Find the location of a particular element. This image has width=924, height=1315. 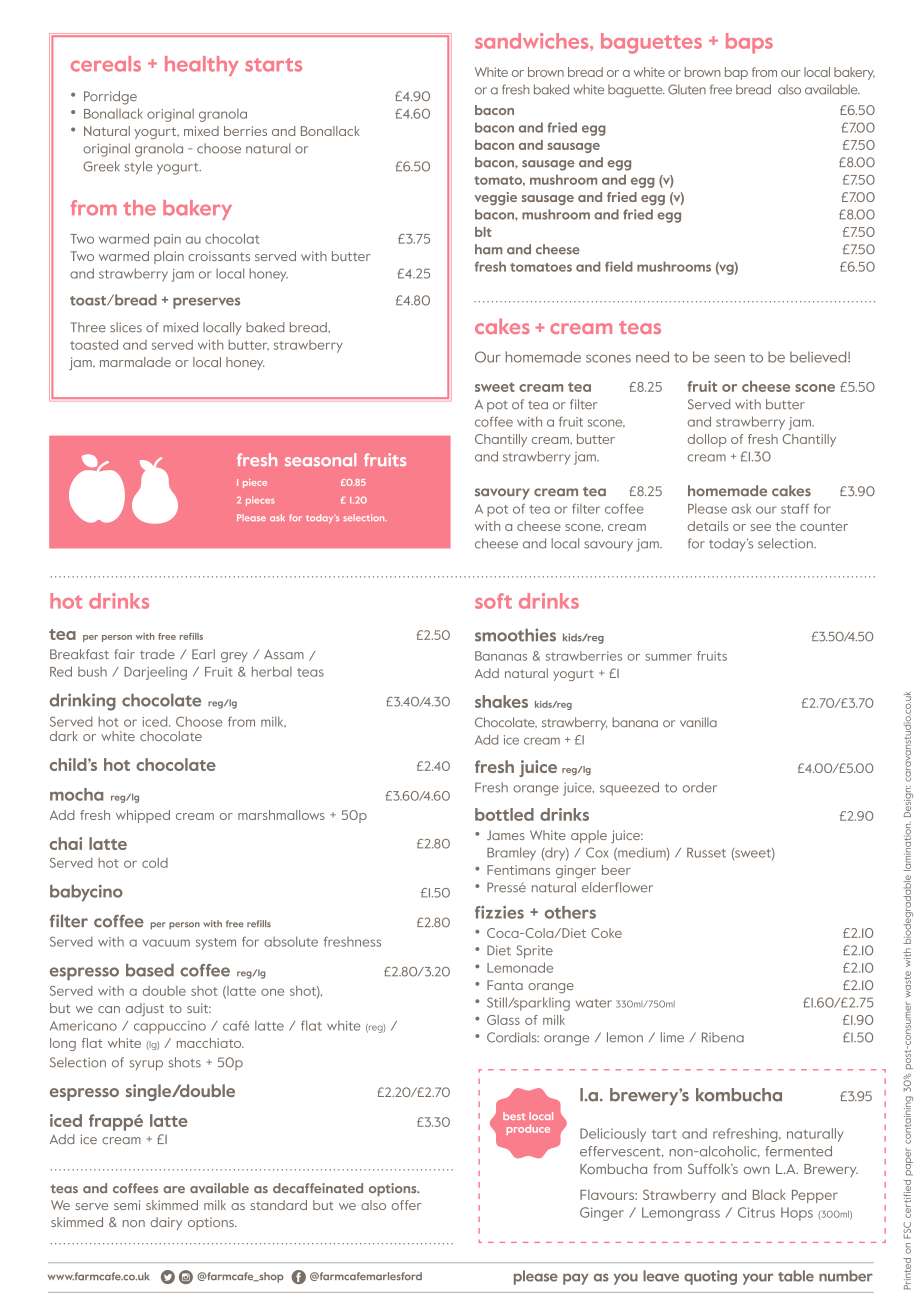

trade is located at coordinates (157, 654).
